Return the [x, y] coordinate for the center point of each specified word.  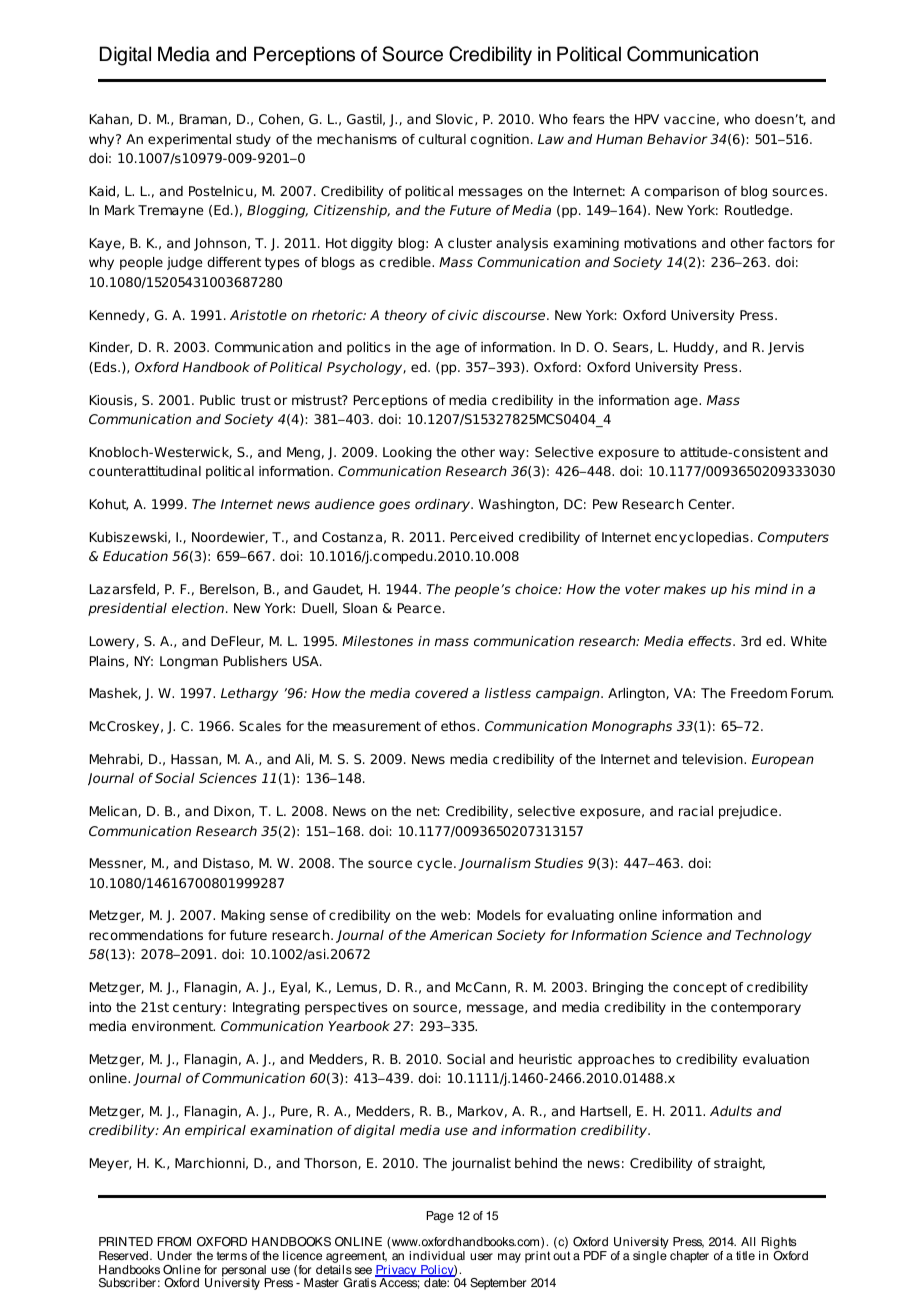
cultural [442, 139]
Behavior [677, 139]
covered [441, 693]
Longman [189, 662]
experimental [189, 140]
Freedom [759, 693]
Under [174, 1256]
